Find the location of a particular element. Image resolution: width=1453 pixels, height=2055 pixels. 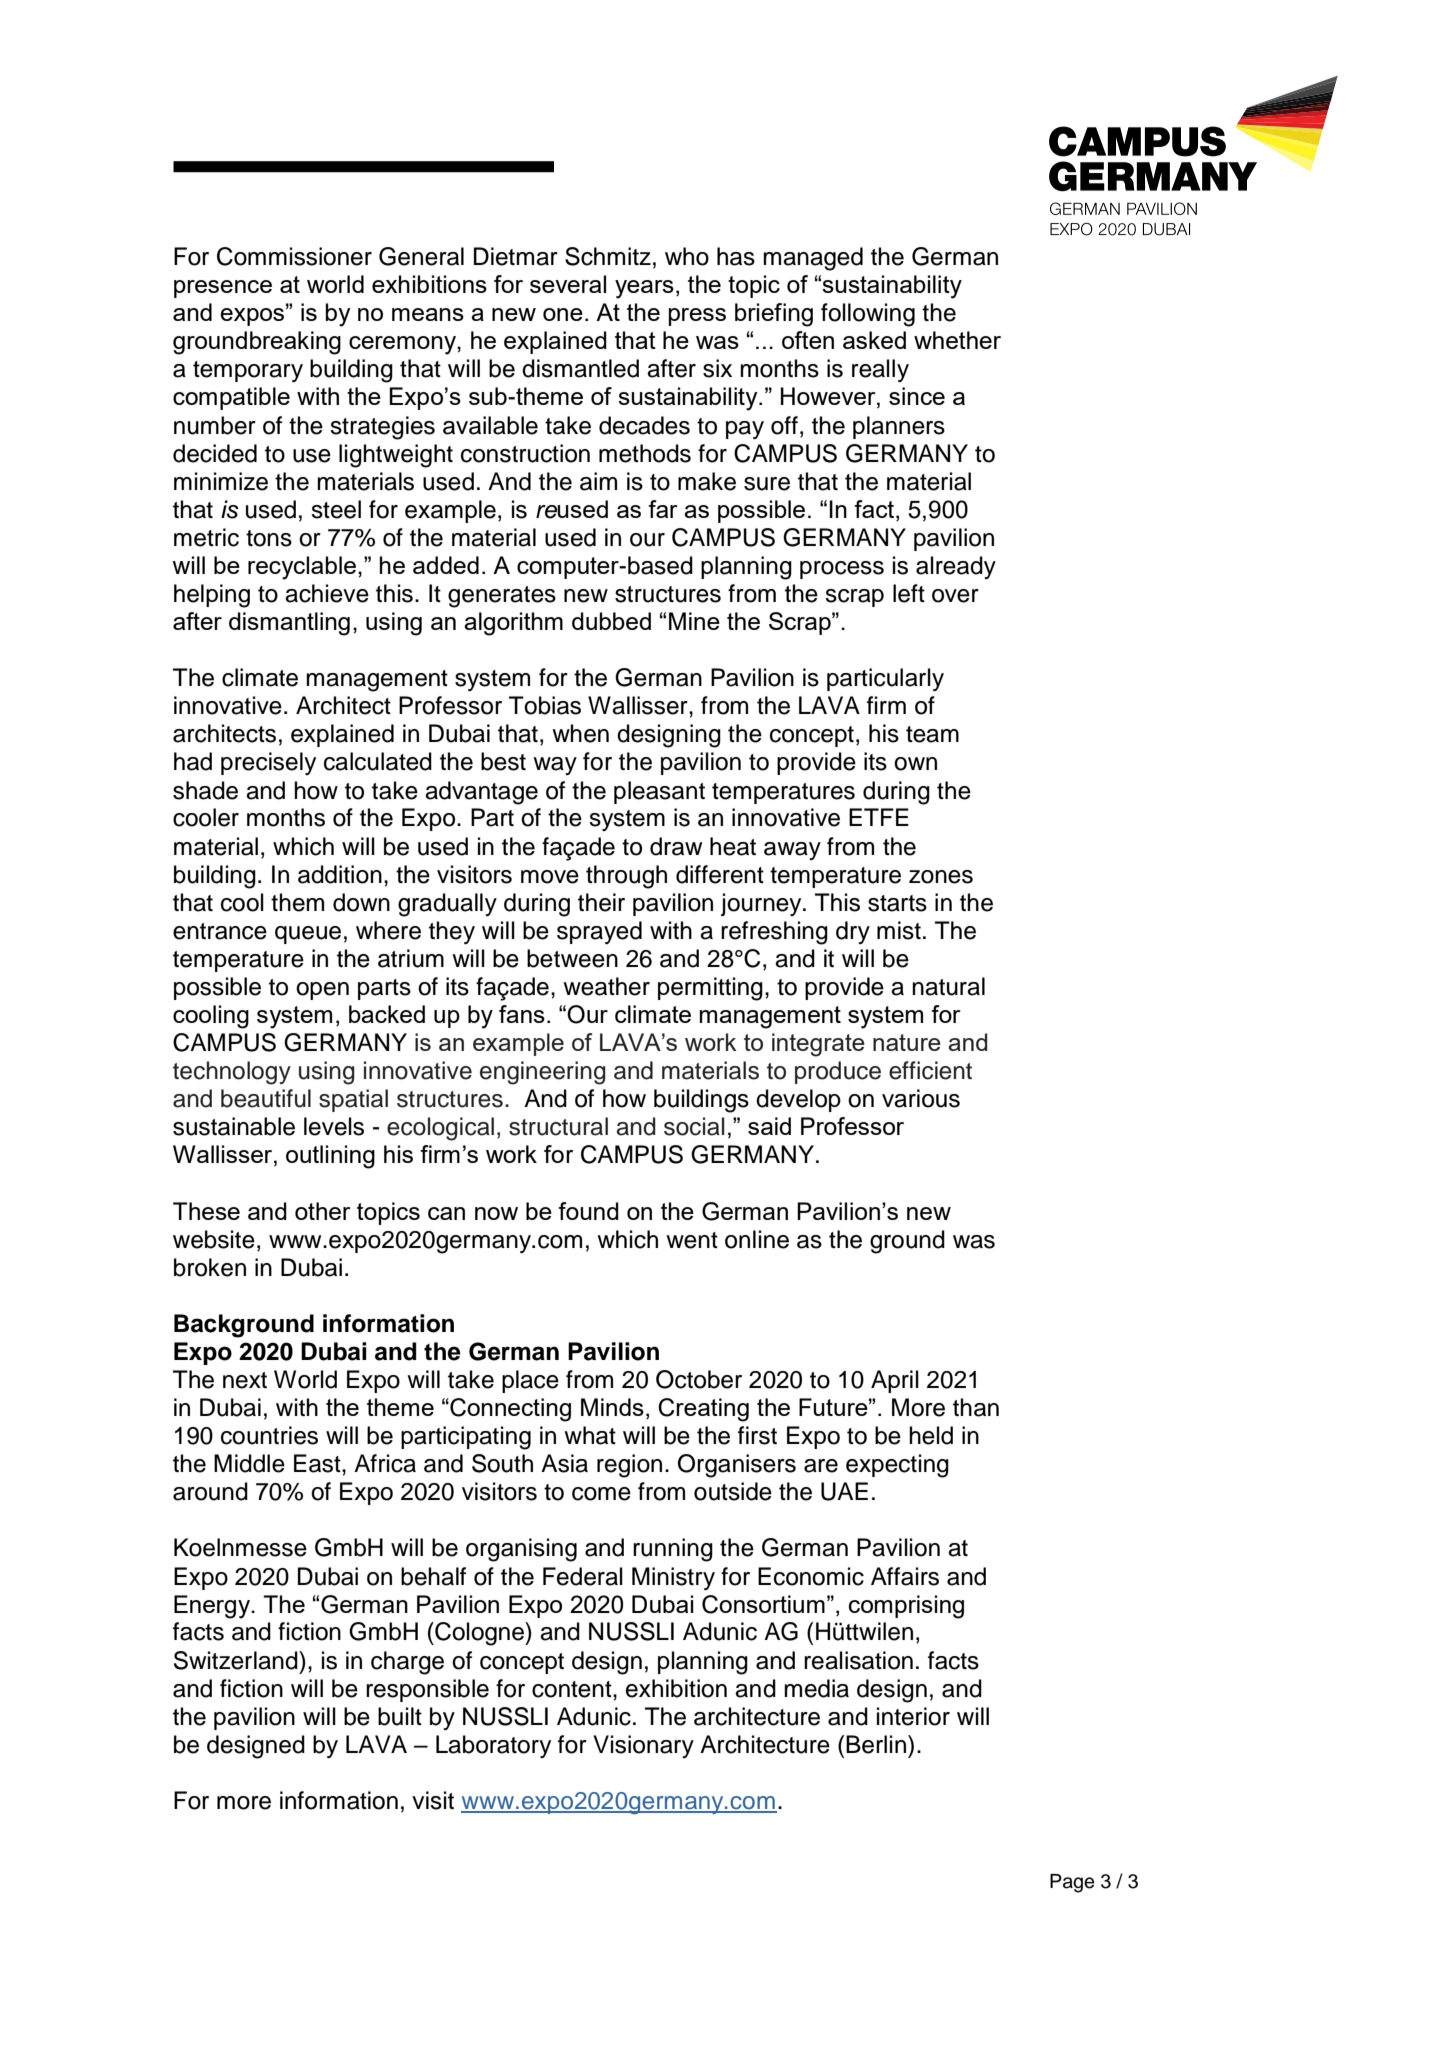

when is located at coordinates (580, 733).
